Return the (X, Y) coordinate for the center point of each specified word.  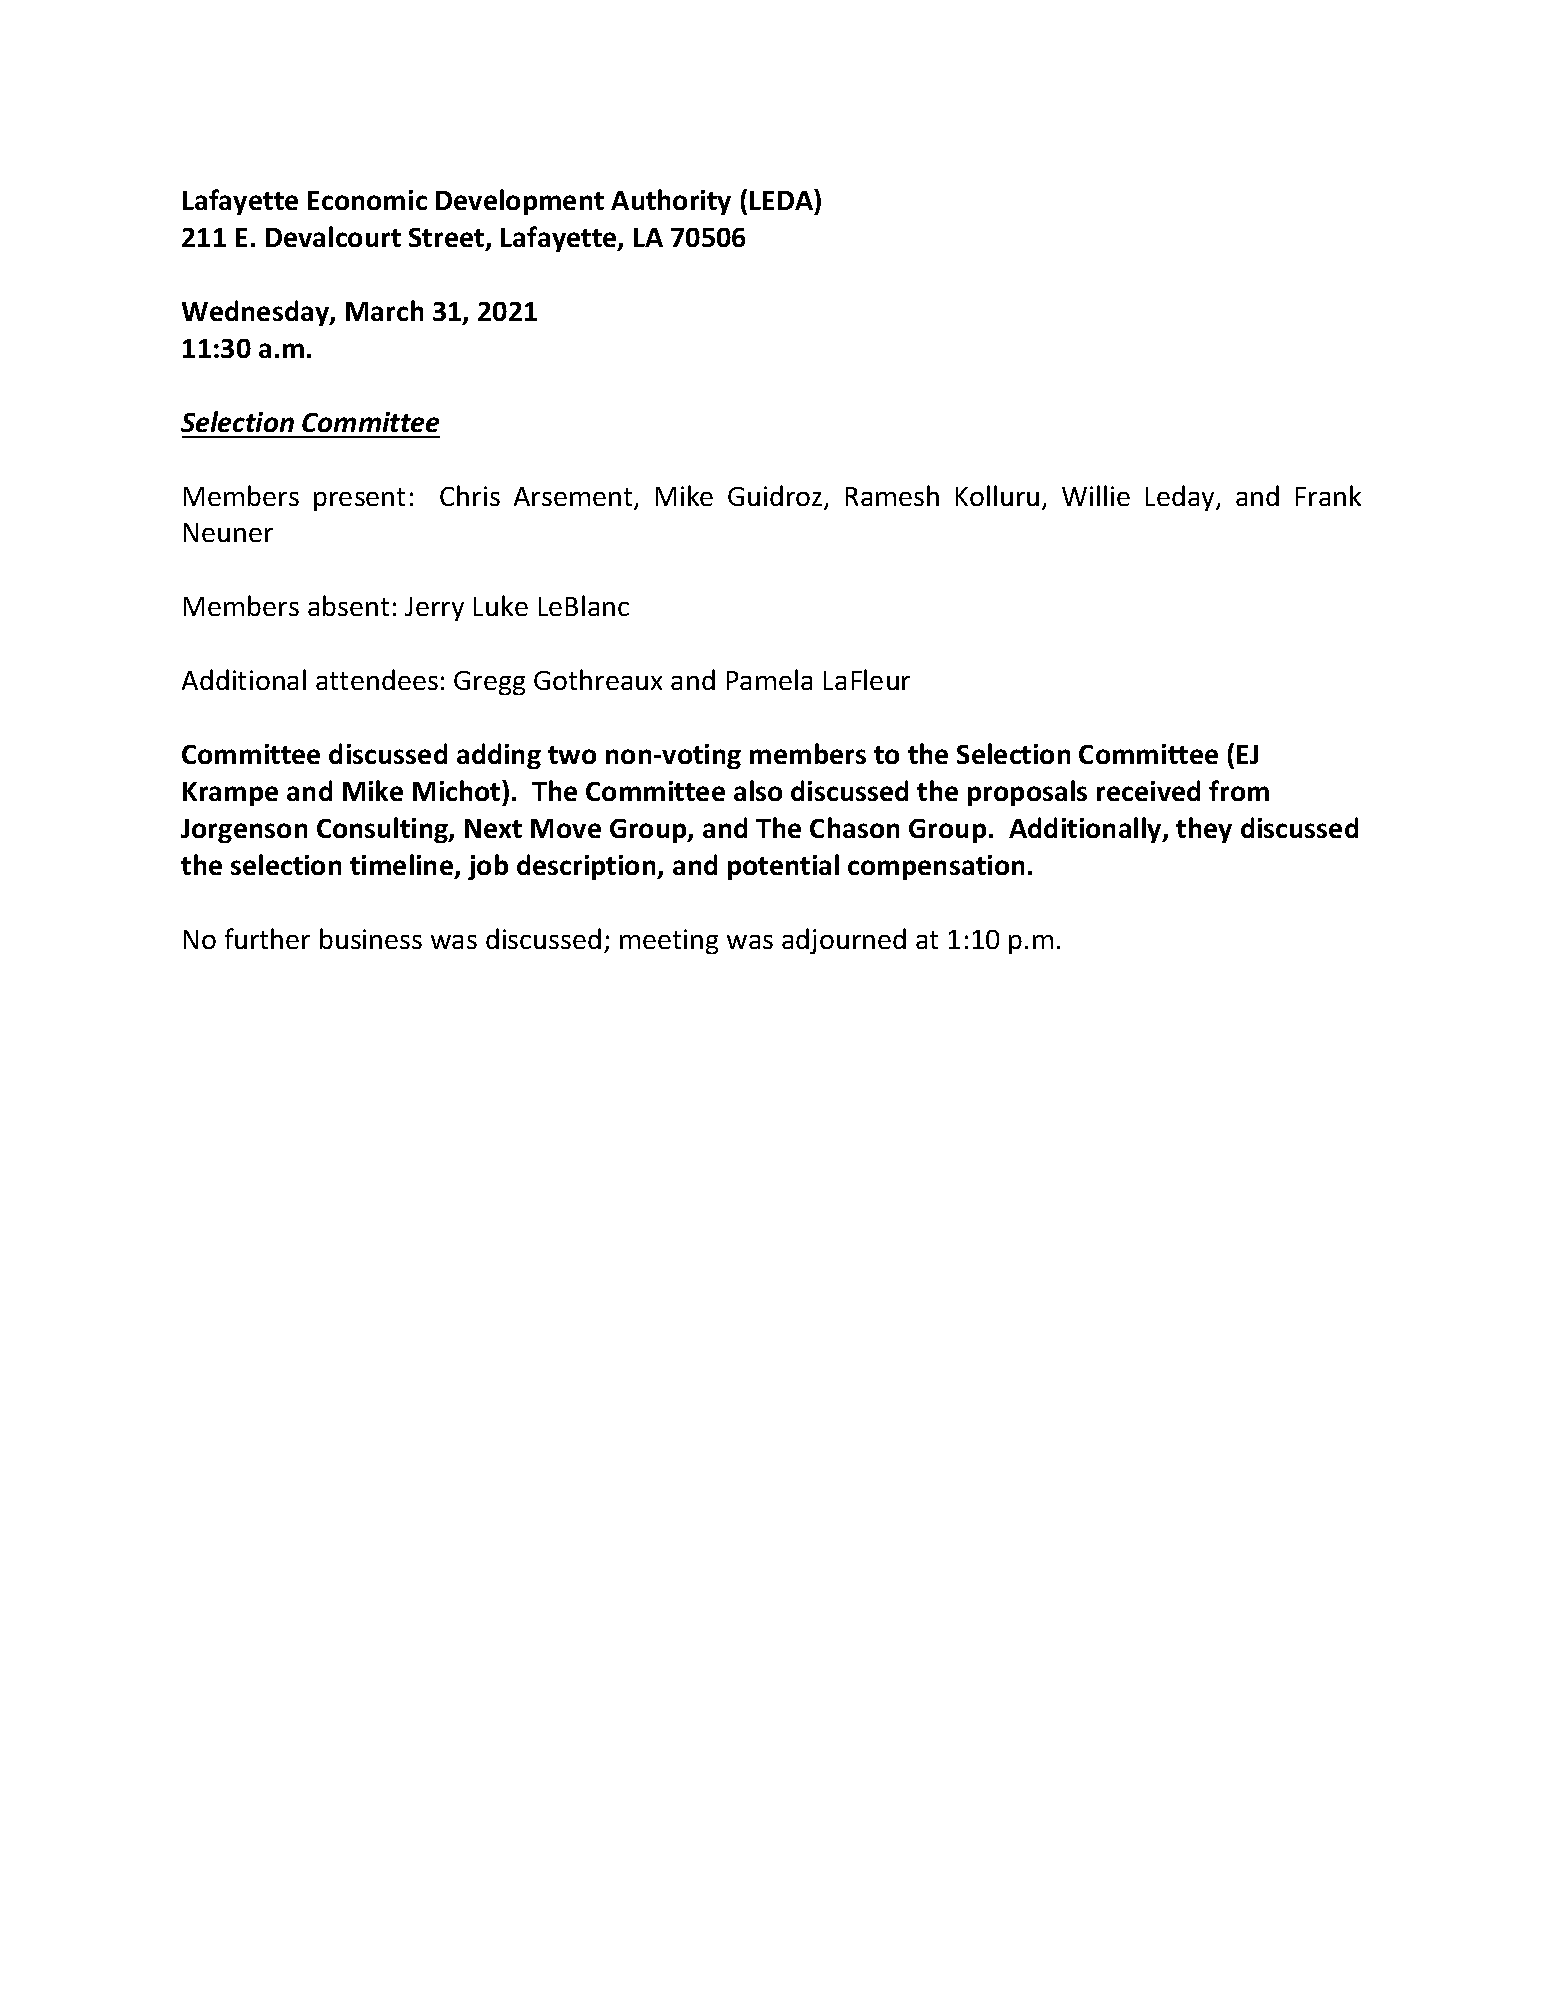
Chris (470, 495)
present (359, 499)
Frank (1328, 495)
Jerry (434, 609)
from (1239, 790)
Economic (367, 200)
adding (499, 756)
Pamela (769, 679)
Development (520, 202)
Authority (671, 202)
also (758, 790)
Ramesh (892, 495)
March (384, 310)
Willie (1096, 495)
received (1148, 790)
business (371, 938)
